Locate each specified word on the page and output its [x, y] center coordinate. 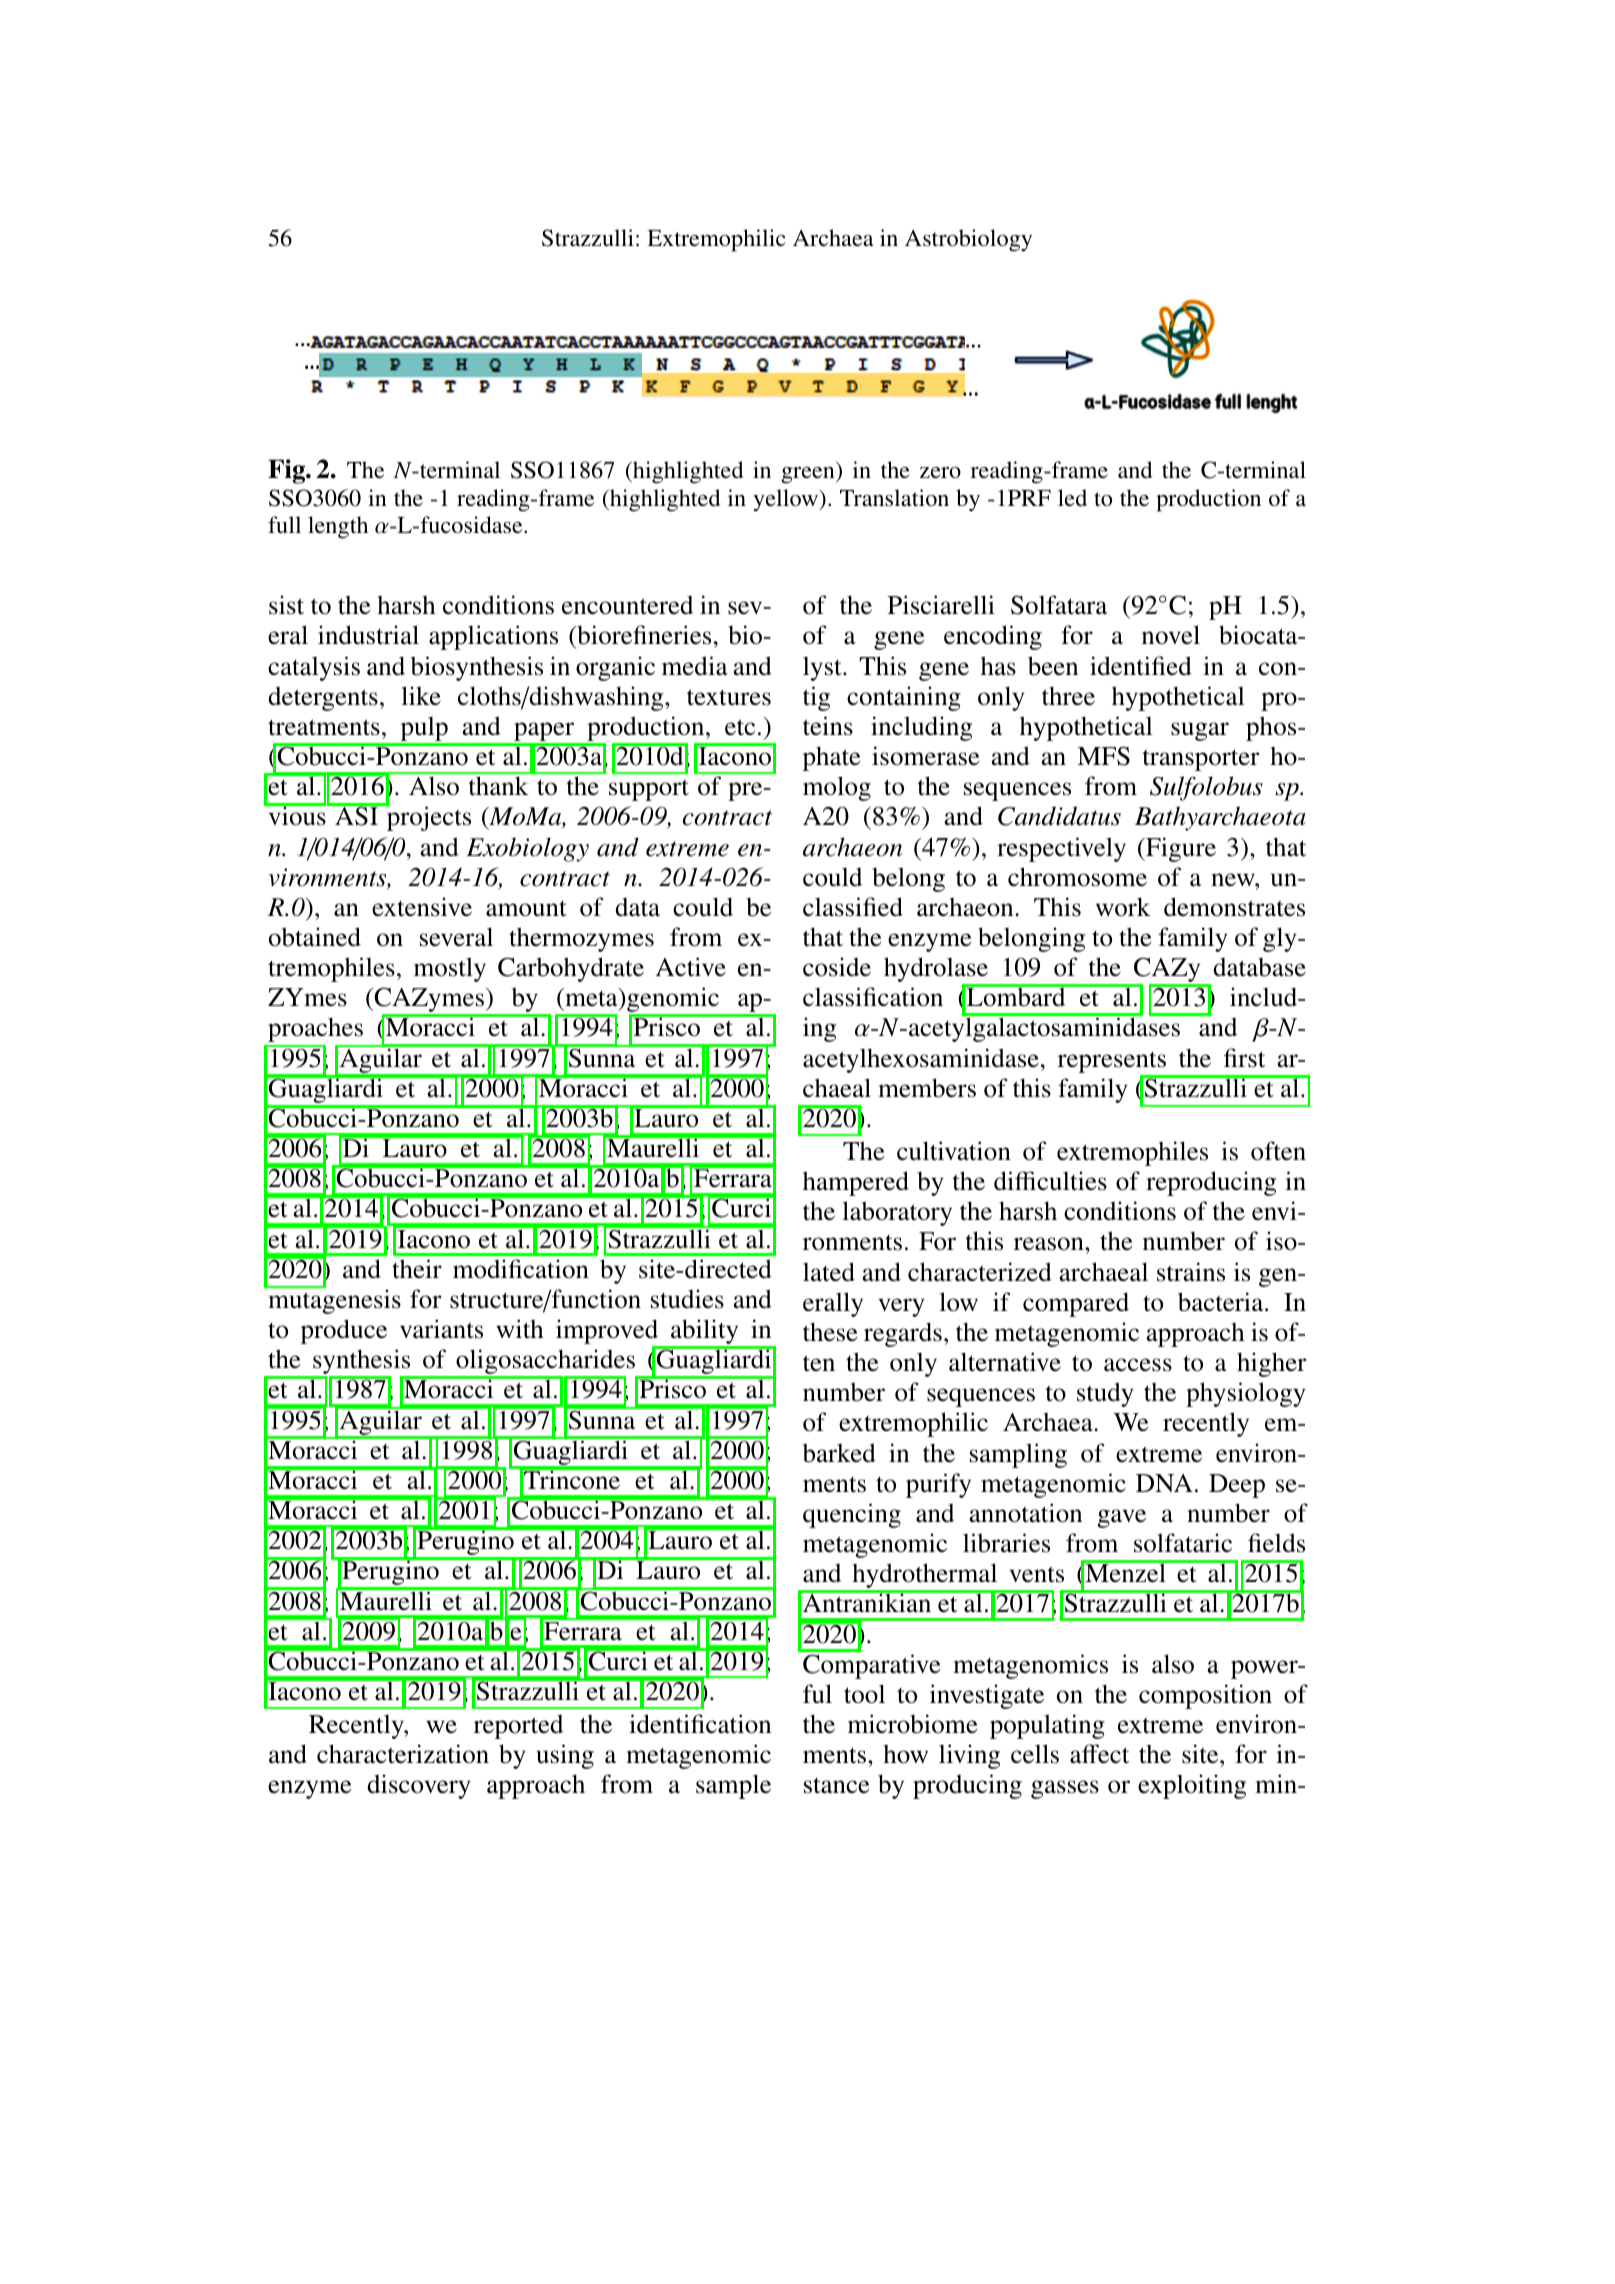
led [1072, 497]
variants [441, 1329]
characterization [403, 1754]
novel [1171, 635]
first [1244, 1058]
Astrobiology [968, 240]
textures [729, 697]
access [1138, 1365]
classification [873, 997]
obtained [315, 937]
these [830, 1332]
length [338, 527]
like [421, 695]
